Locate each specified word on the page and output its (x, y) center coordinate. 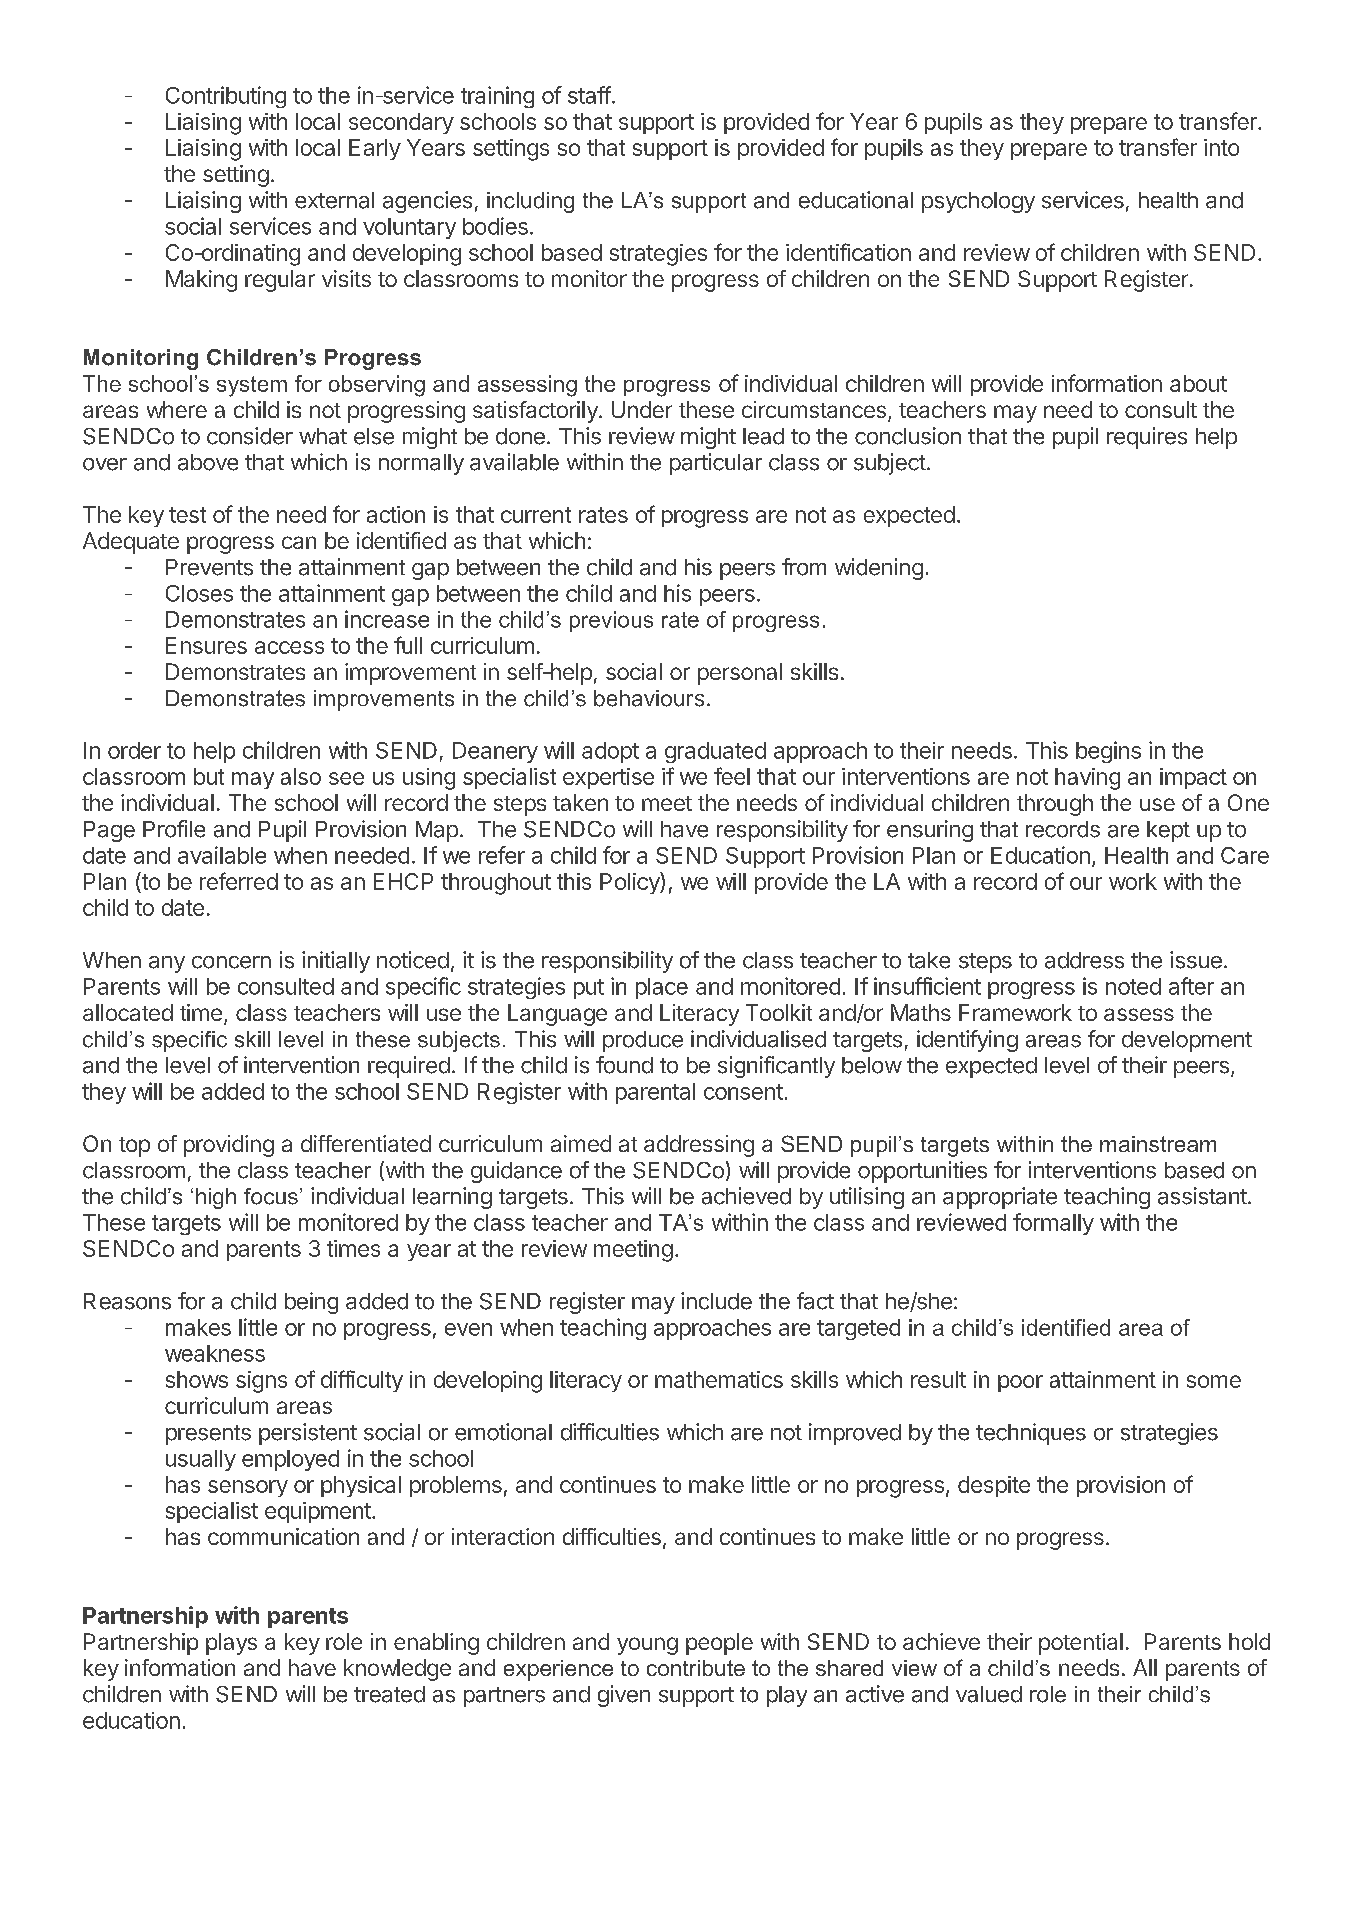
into (1221, 147)
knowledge (397, 1670)
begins (1108, 752)
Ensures (206, 645)
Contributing (226, 97)
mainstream (1158, 1144)
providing (229, 1146)
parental (655, 1093)
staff (589, 95)
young (647, 1646)
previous (611, 621)
